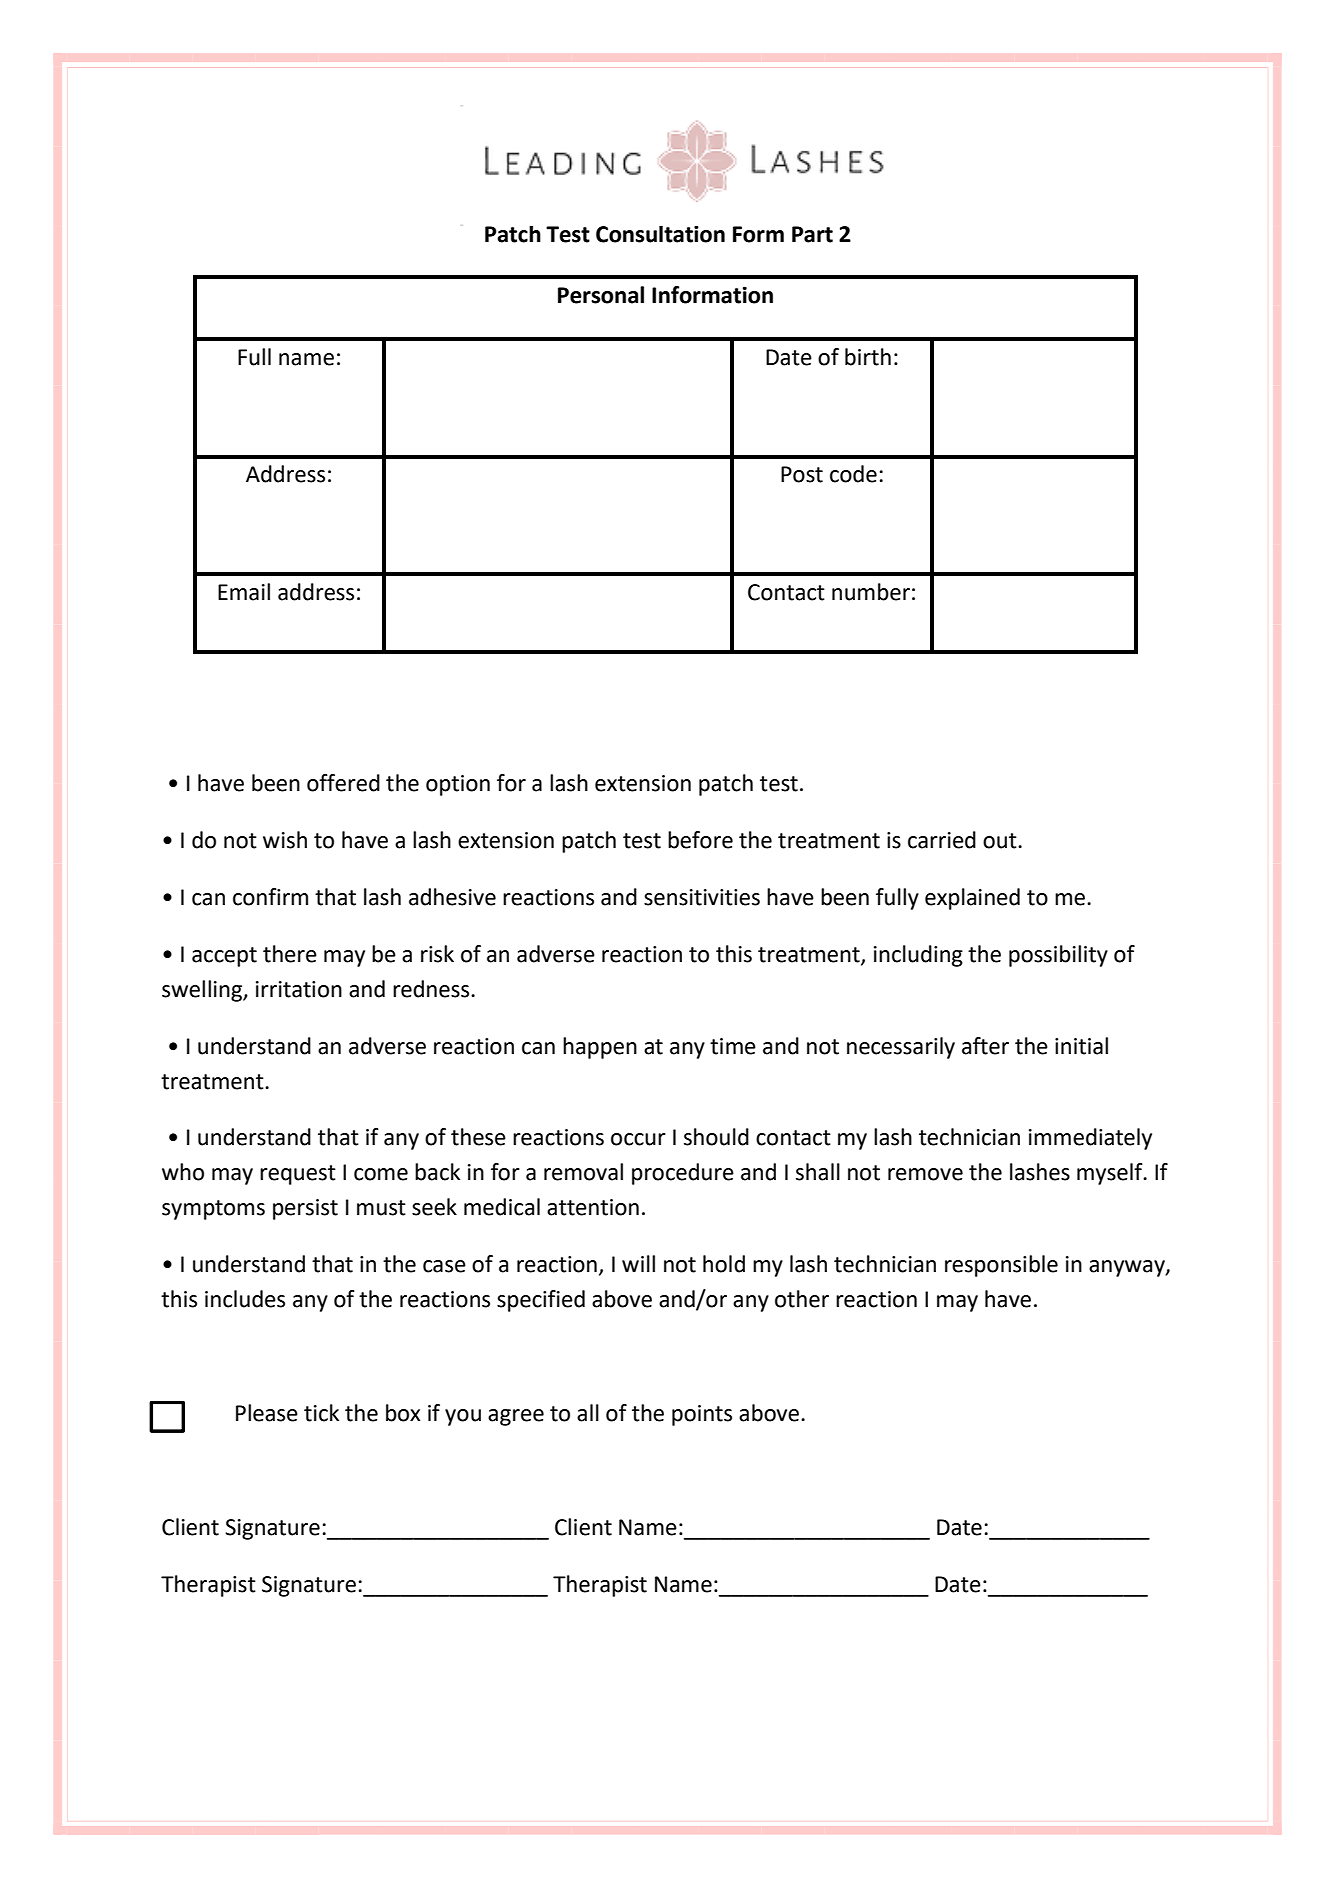 The width and height of the screenshot is (1335, 1888). I want to click on Email, so click(244, 592).
